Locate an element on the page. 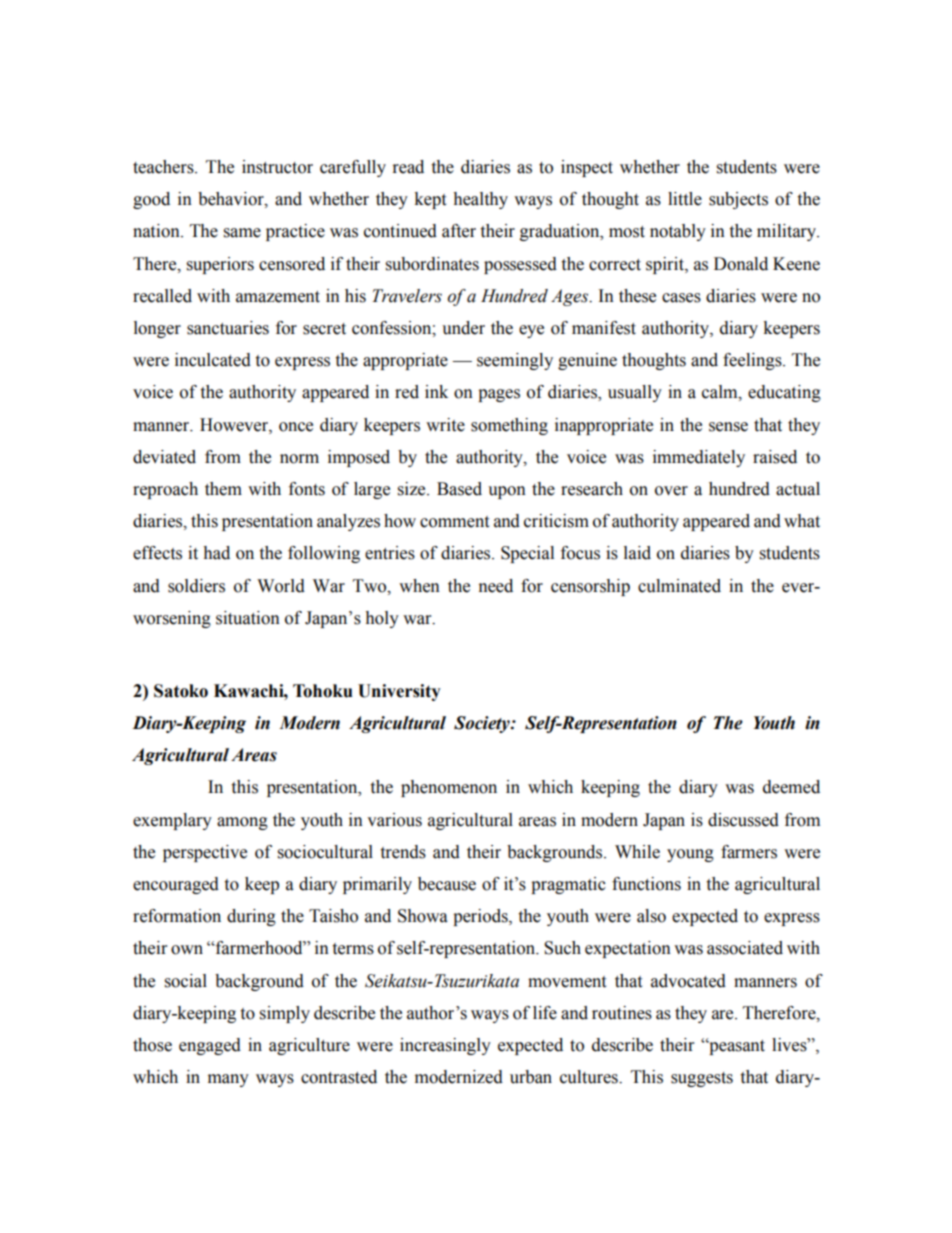 Image resolution: width=952 pixels, height=1233 pixels. soldiers is located at coordinates (196, 586).
